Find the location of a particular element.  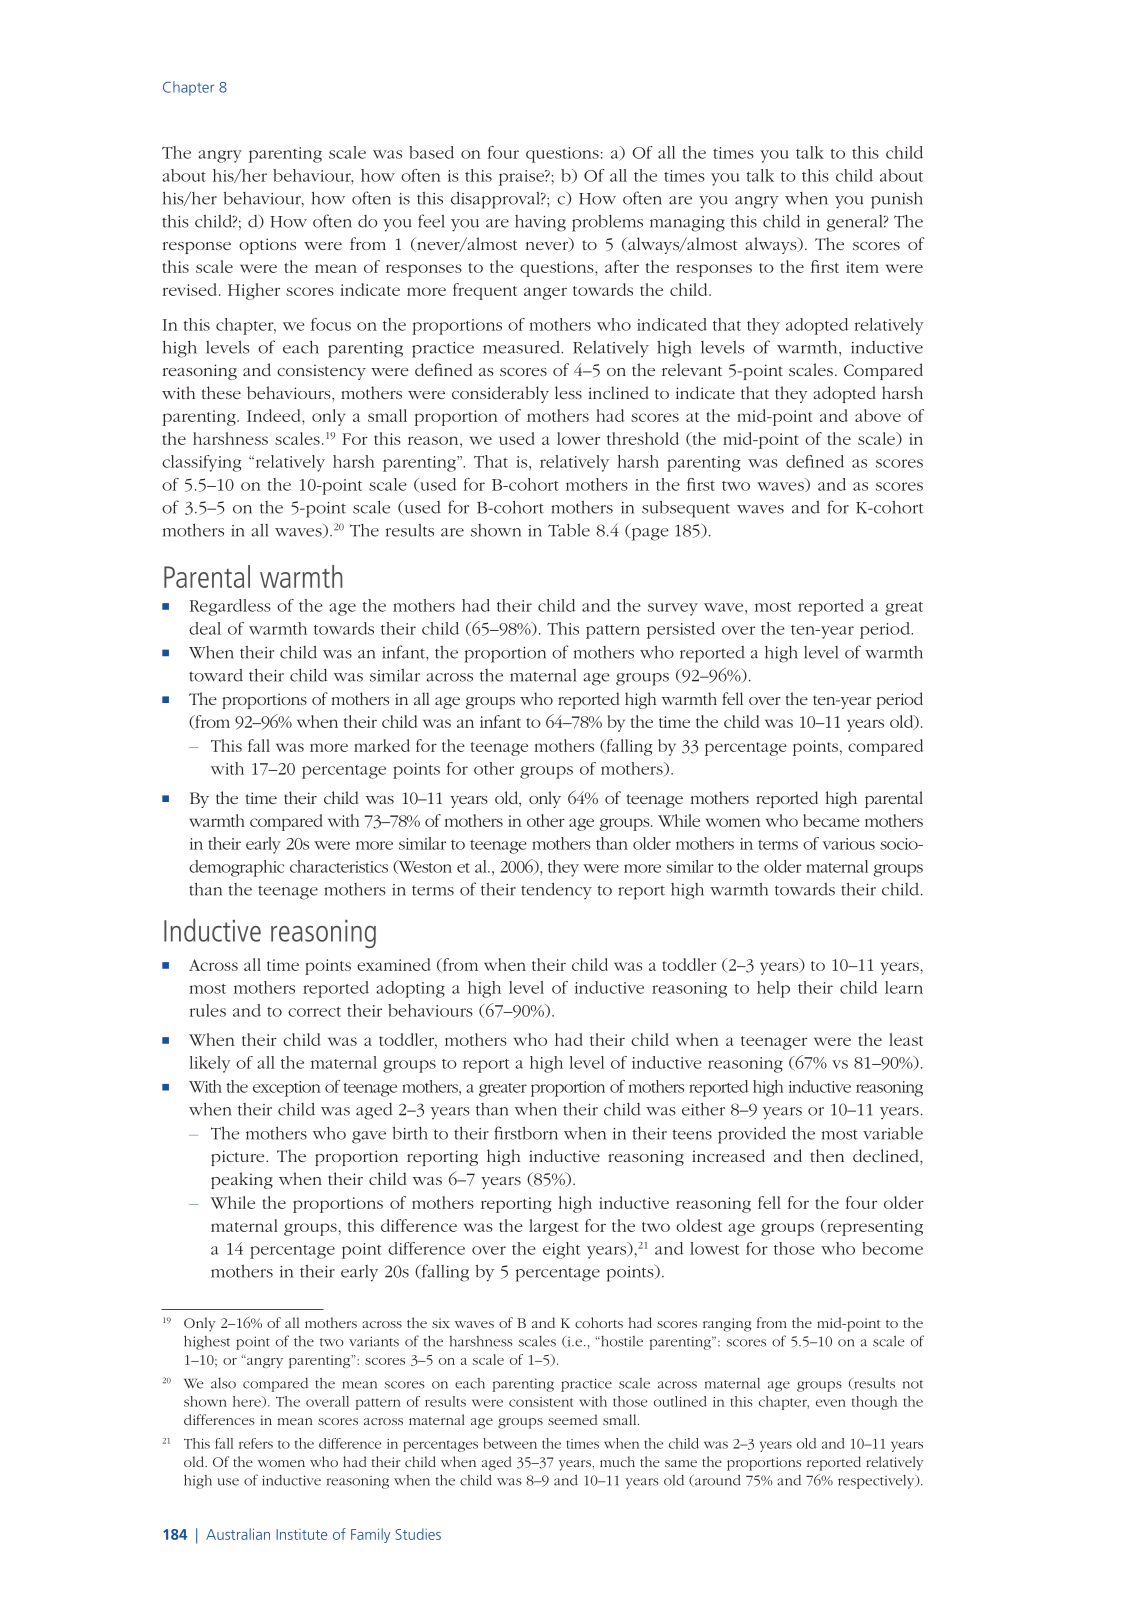

peaking is located at coordinates (242, 1180).
